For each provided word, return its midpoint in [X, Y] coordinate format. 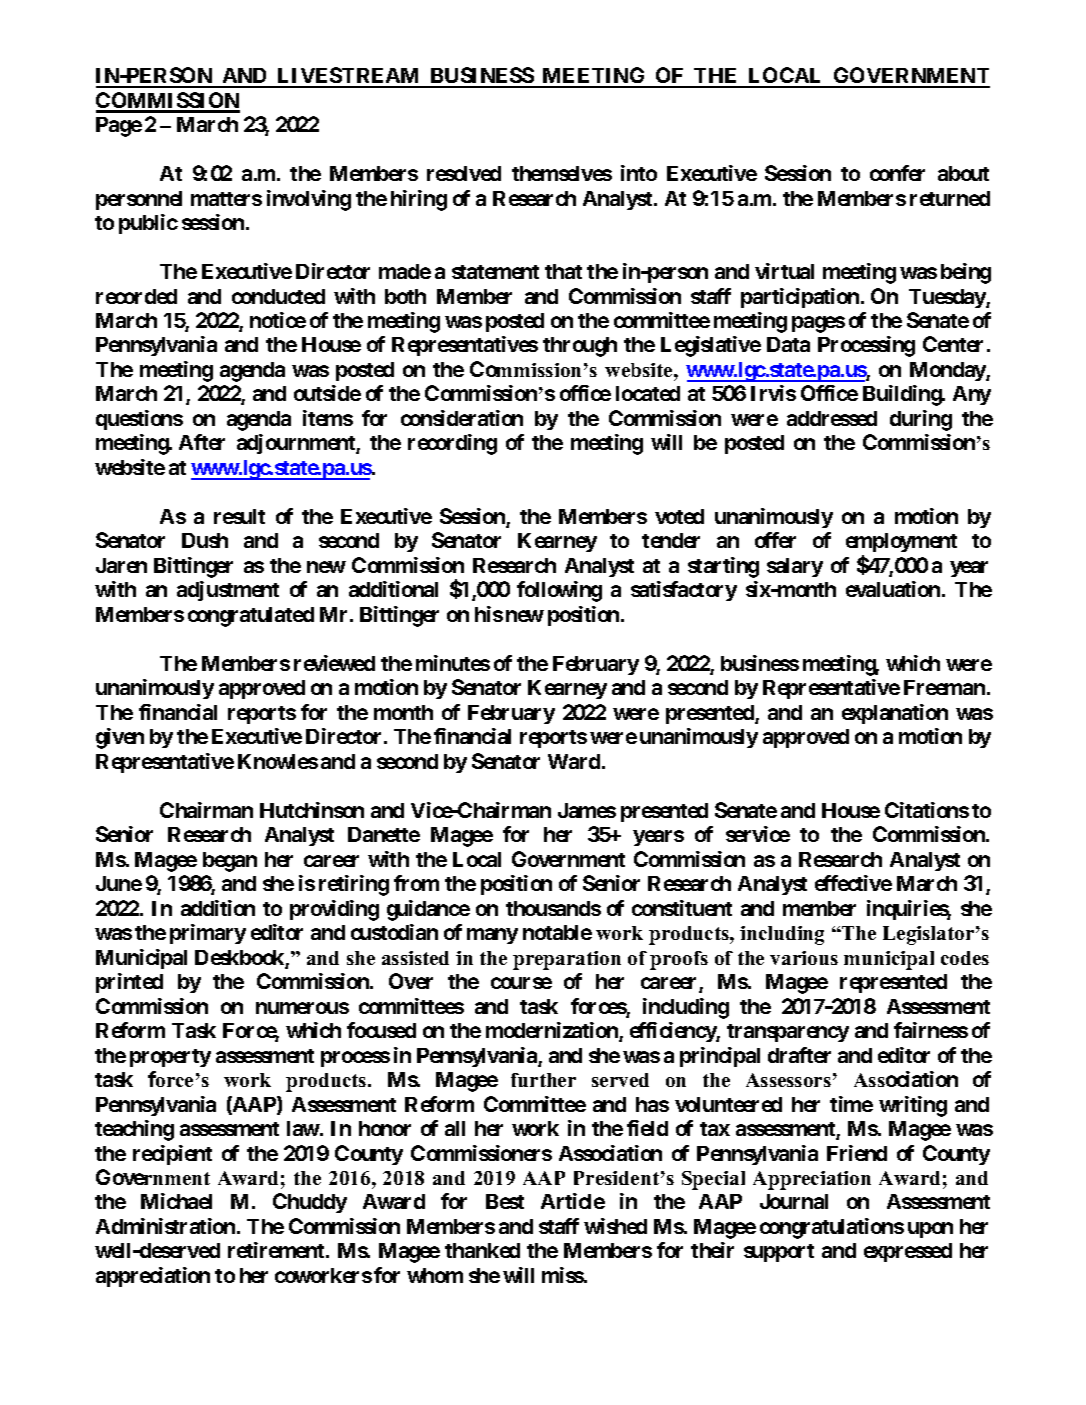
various [804, 958]
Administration [167, 1226]
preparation [567, 960]
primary [208, 934]
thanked [482, 1250]
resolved [464, 173]
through [580, 347]
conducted [278, 296]
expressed [908, 1252]
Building [903, 395]
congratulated [251, 617]
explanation [895, 714]
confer [897, 173]
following [559, 591]
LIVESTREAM [349, 77]
